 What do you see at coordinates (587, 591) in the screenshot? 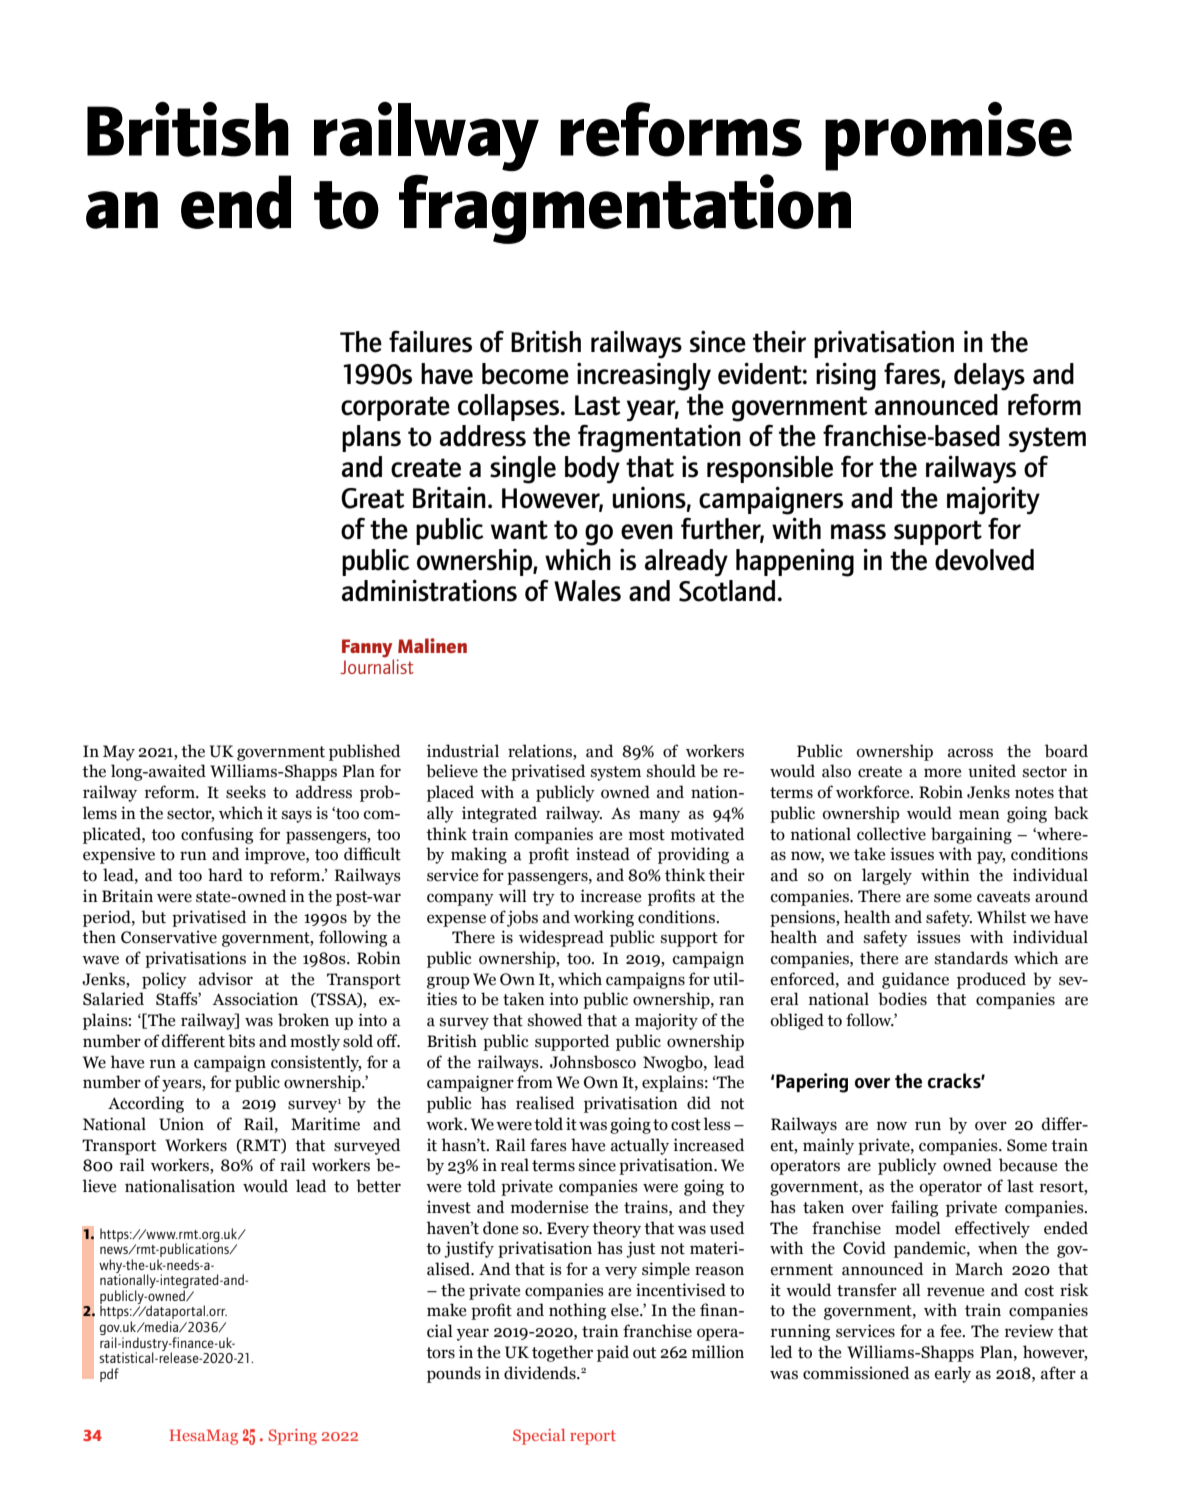
I see `Wales` at bounding box center [587, 591].
